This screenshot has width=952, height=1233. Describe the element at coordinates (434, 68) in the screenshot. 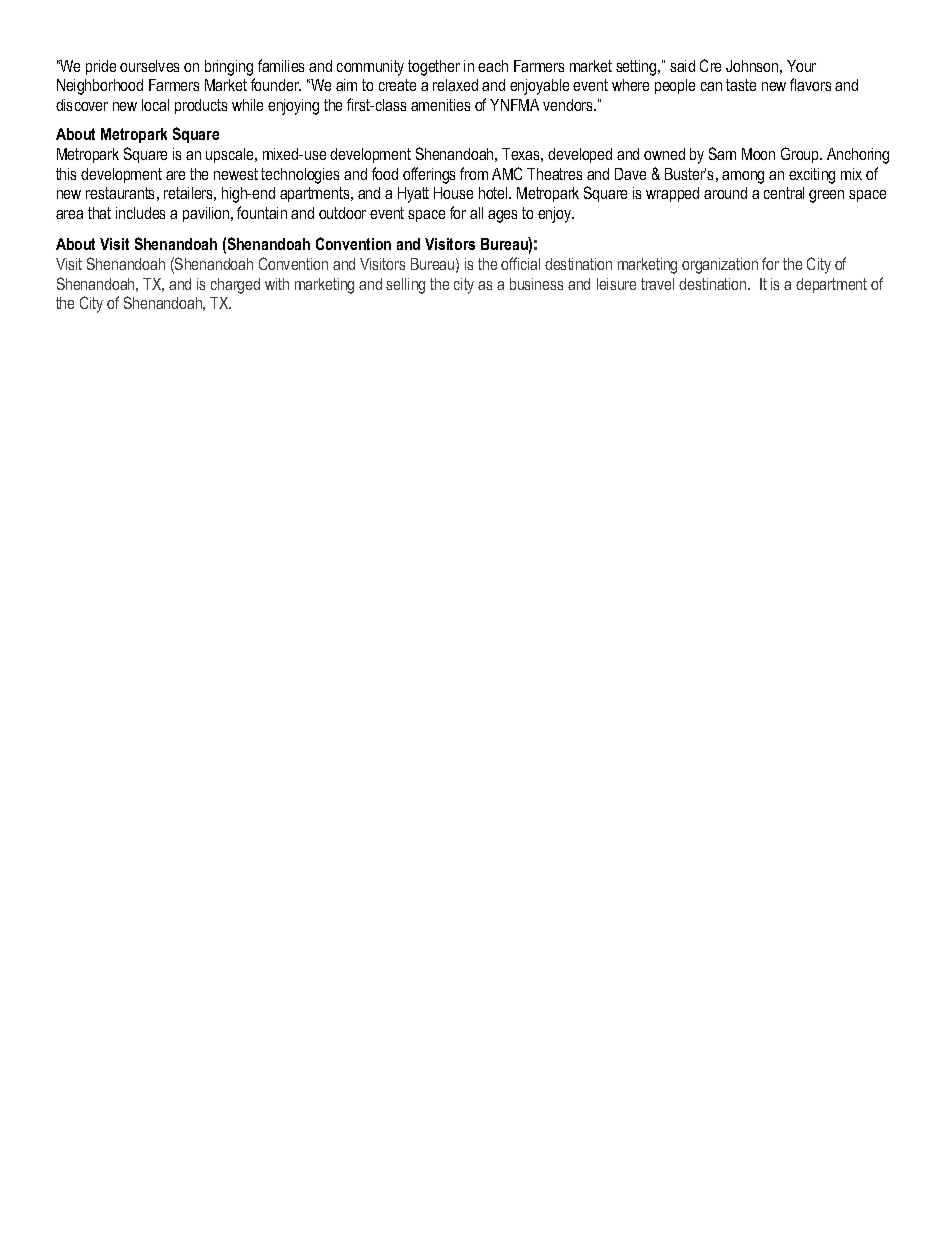

I see `together` at that location.
